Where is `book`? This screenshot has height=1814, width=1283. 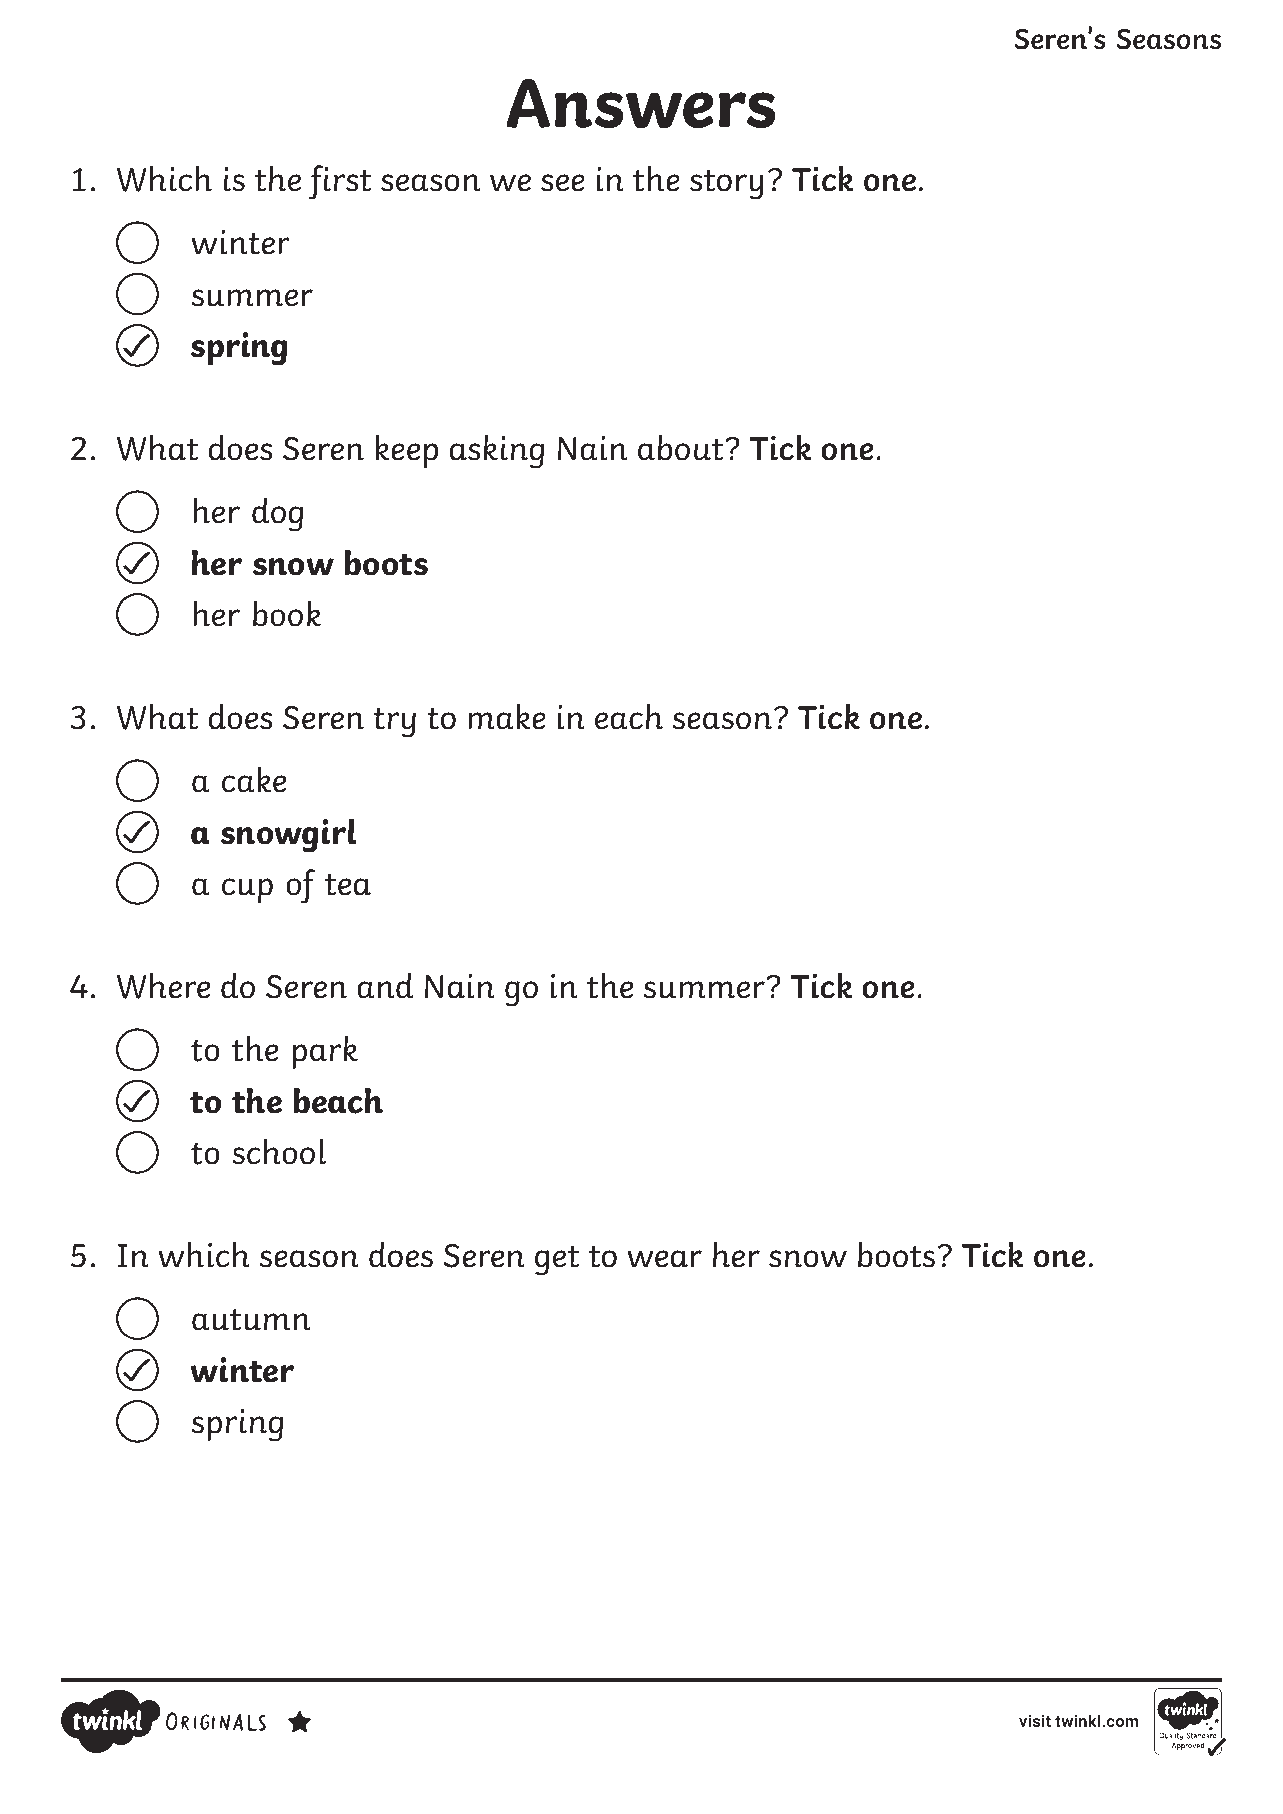
book is located at coordinates (287, 613).
